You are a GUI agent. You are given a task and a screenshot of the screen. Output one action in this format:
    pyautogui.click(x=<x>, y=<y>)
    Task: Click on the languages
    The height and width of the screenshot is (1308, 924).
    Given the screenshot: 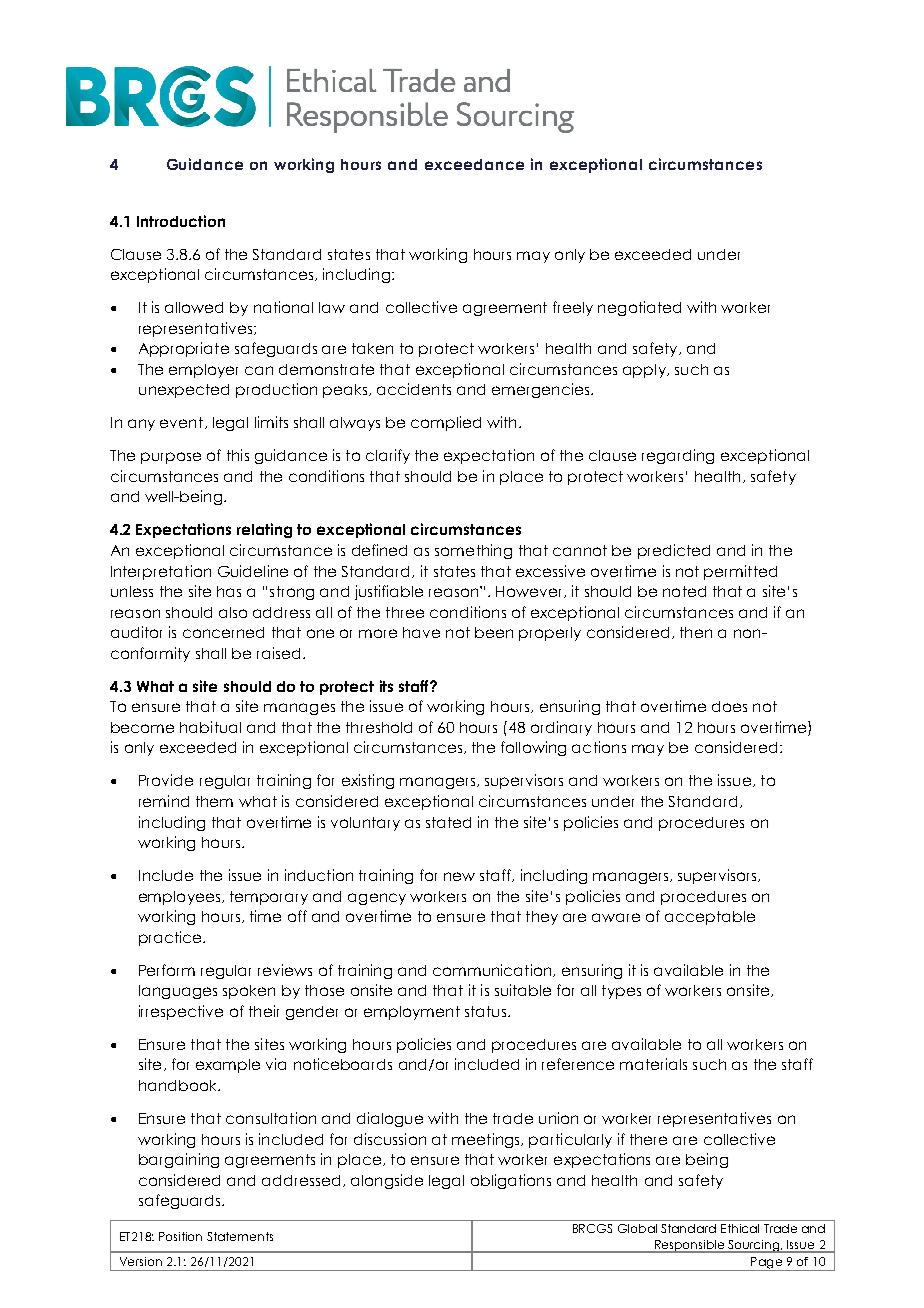 What is the action you would take?
    pyautogui.click(x=178, y=992)
